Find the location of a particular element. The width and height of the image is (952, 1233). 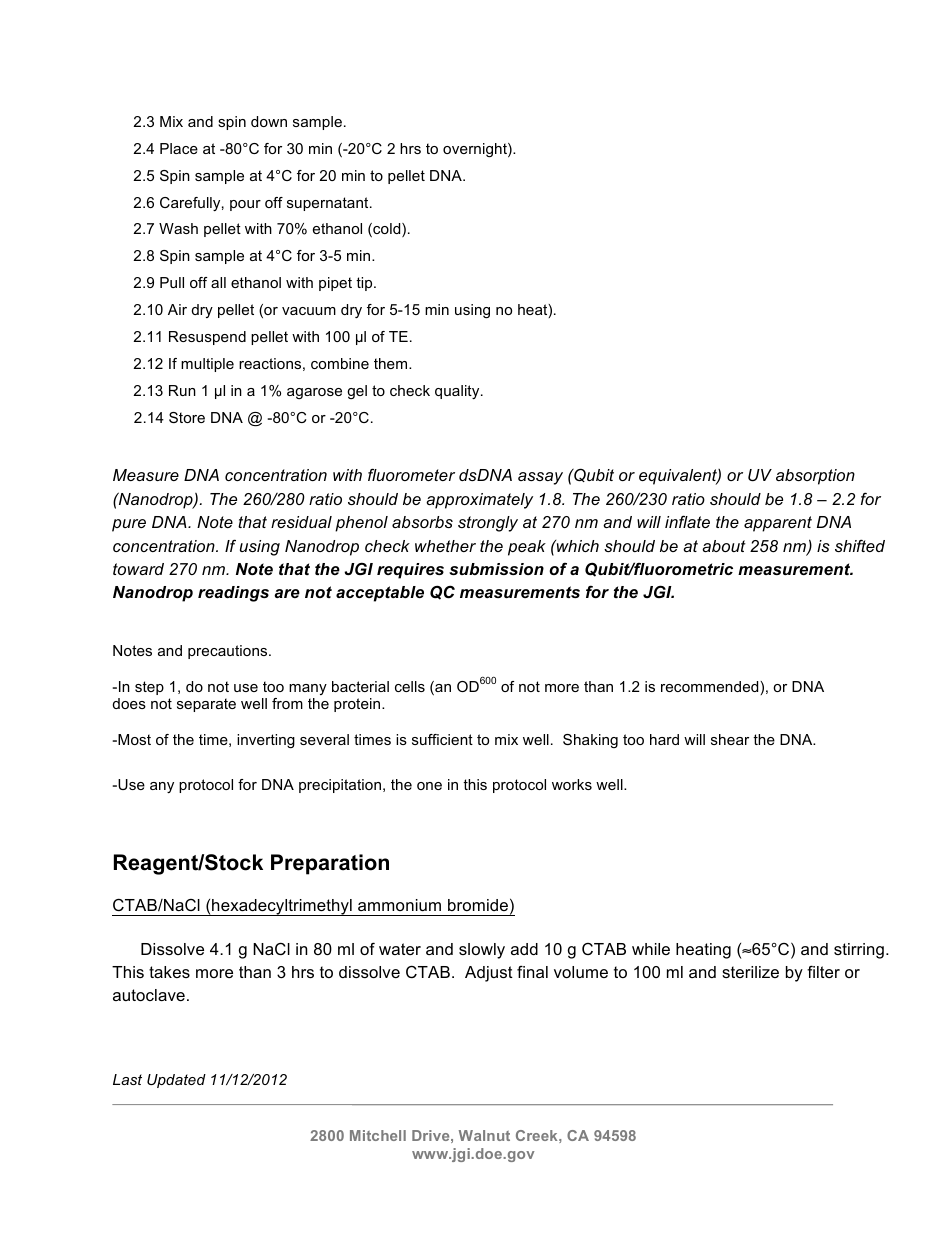

quality is located at coordinates (458, 392).
